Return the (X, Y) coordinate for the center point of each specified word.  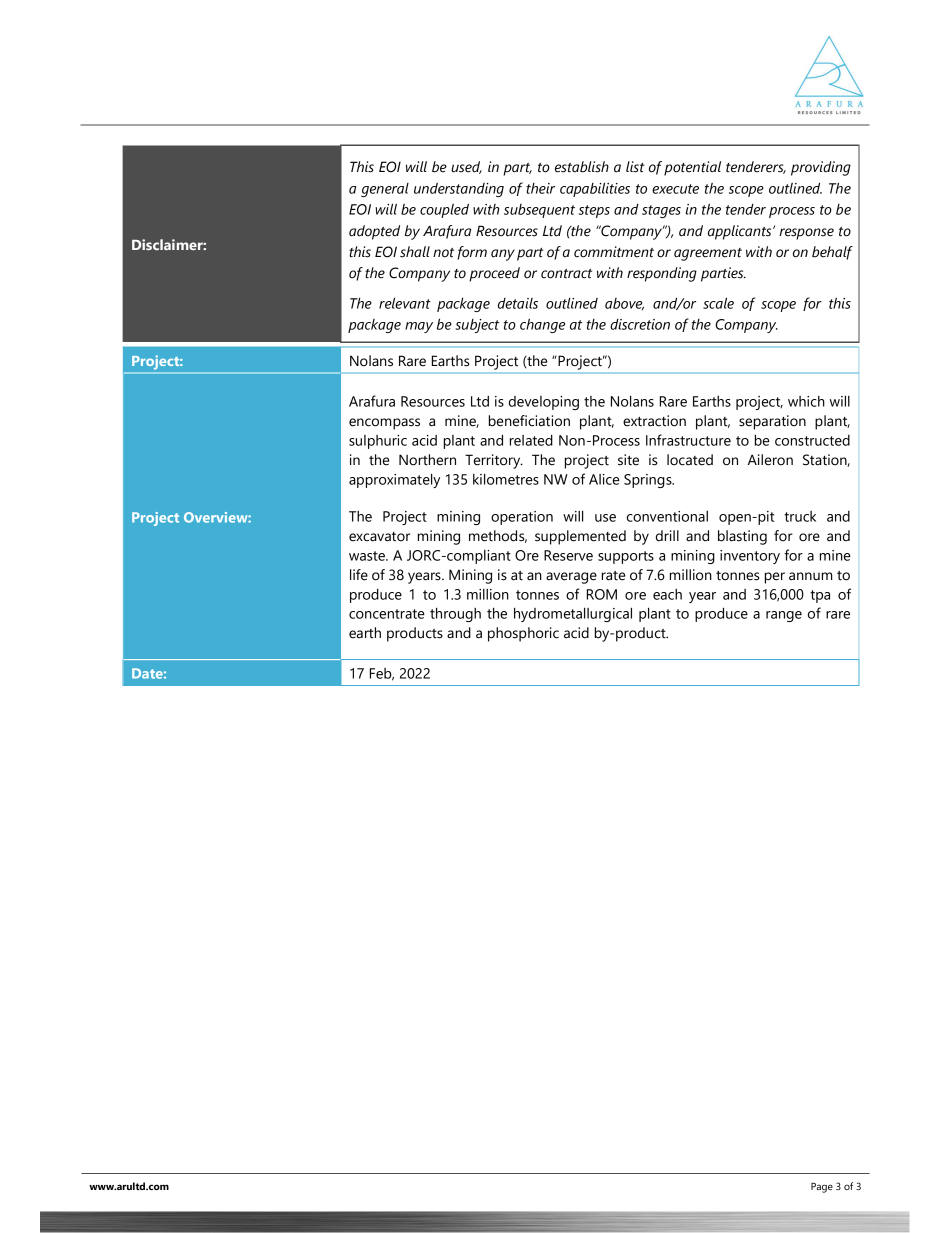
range (784, 616)
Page (822, 1188)
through (455, 614)
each (667, 594)
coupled (444, 211)
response (806, 234)
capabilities (595, 189)
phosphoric (523, 634)
